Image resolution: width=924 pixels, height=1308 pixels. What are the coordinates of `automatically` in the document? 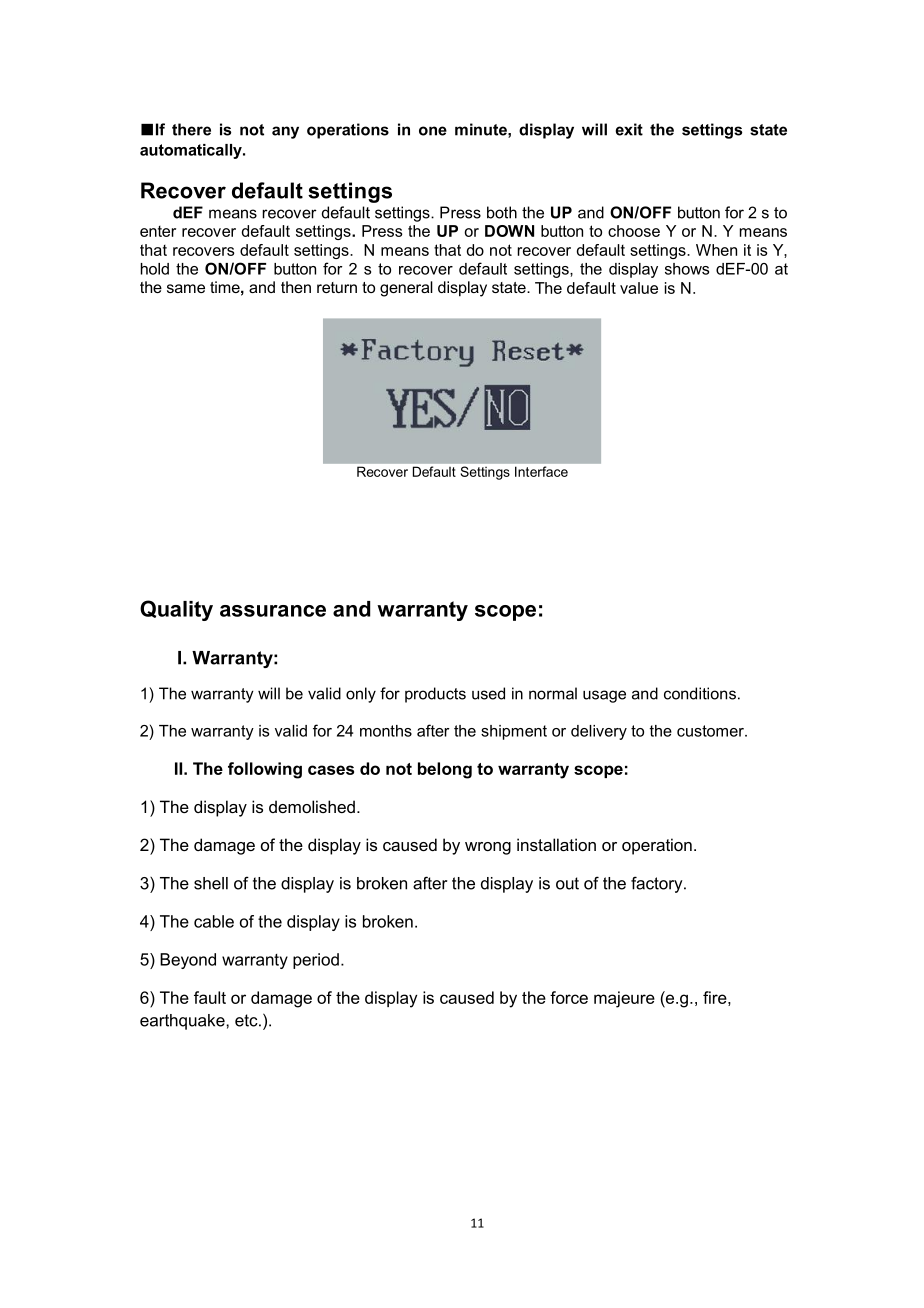 It's located at (192, 151).
